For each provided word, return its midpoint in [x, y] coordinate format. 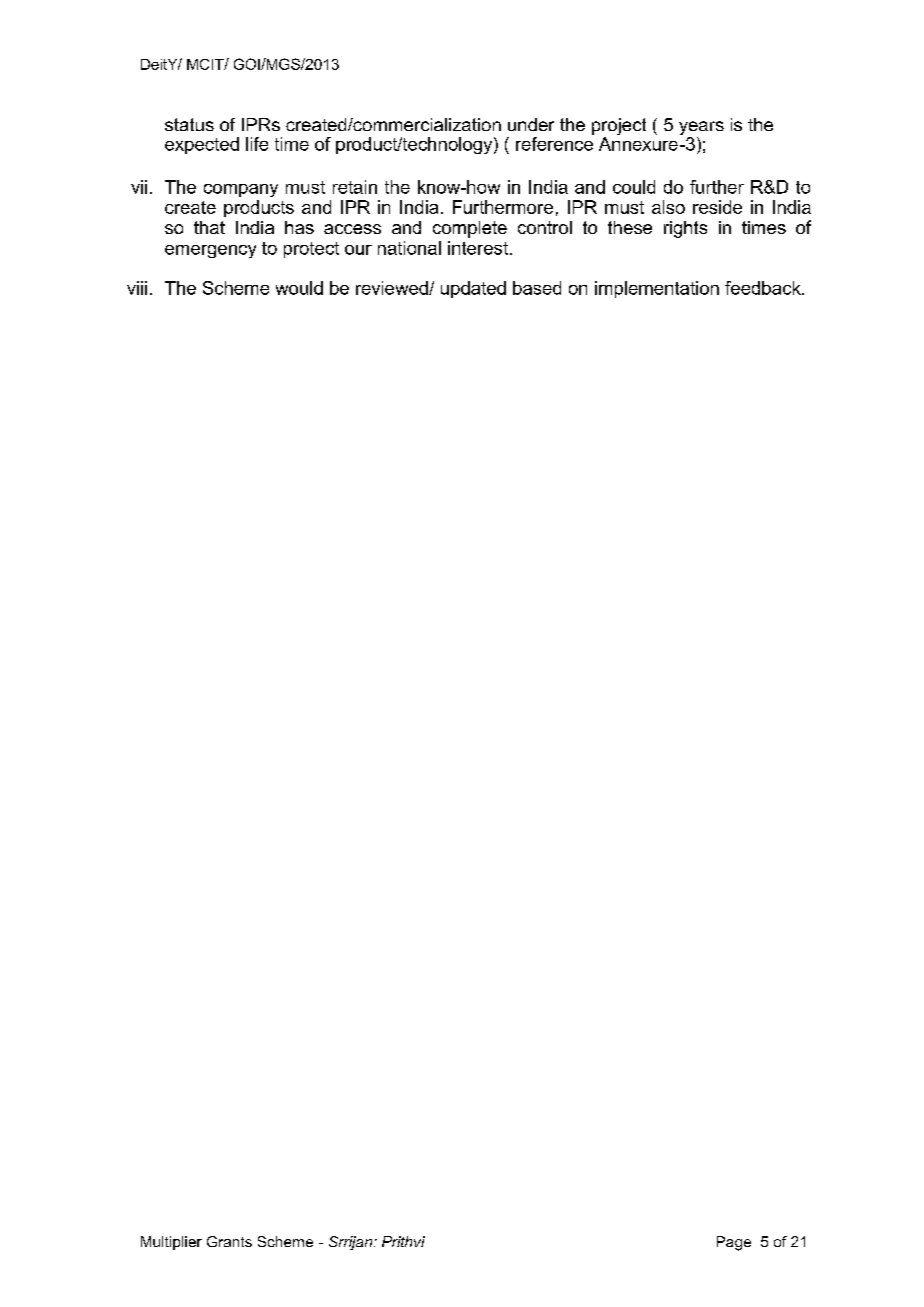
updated [473, 289]
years [701, 129]
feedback [764, 288]
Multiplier [171, 1243]
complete [470, 229]
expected [202, 145]
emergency [210, 251]
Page [734, 1243]
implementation [657, 289]
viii [137, 288]
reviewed [393, 288]
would [299, 288]
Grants [229, 1241]
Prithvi [403, 1241]
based [537, 288]
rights [685, 229]
